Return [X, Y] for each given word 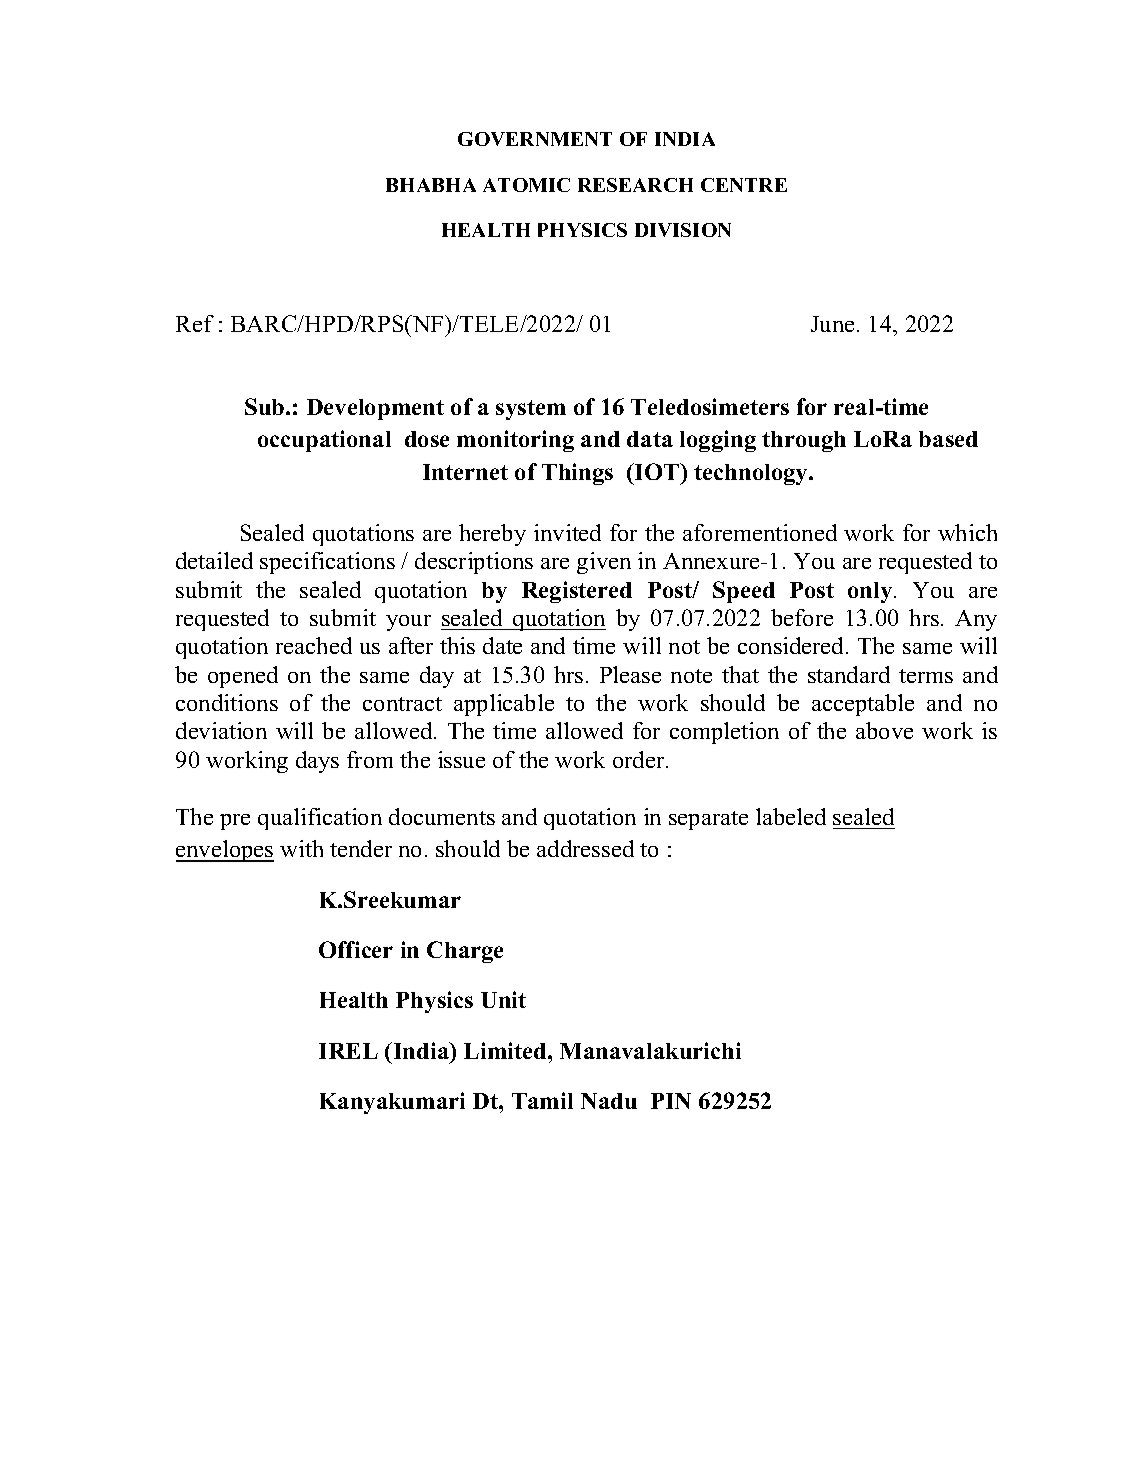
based [948, 439]
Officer [356, 949]
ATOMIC [526, 185]
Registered [577, 592]
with [301, 848]
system [531, 410]
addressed [585, 848]
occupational [324, 441]
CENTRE [744, 185]
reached [314, 645]
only [871, 592]
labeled [791, 816]
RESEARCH [635, 185]
